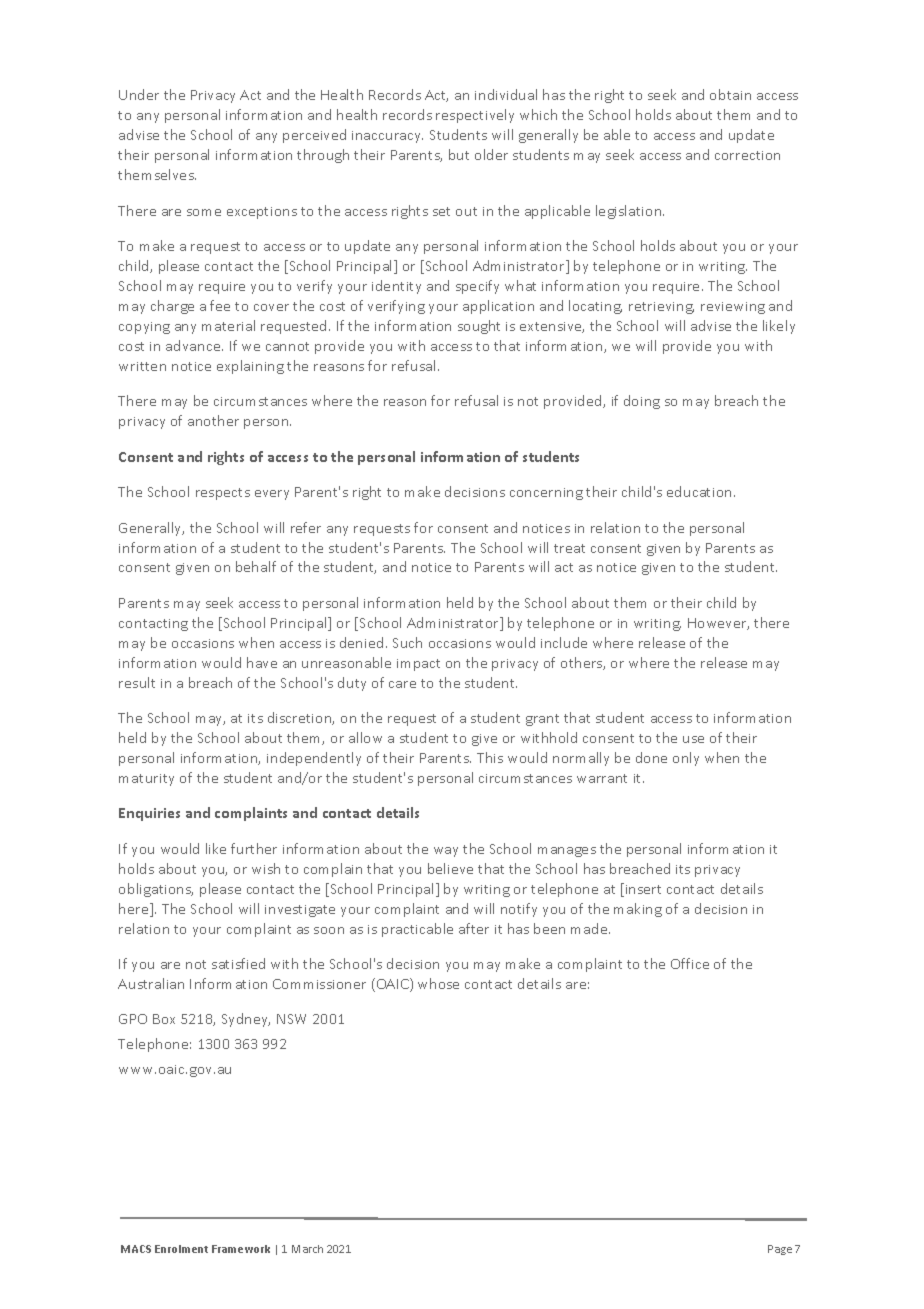 The width and height of the screenshot is (924, 1309). I want to click on satisfied, so click(238, 963).
